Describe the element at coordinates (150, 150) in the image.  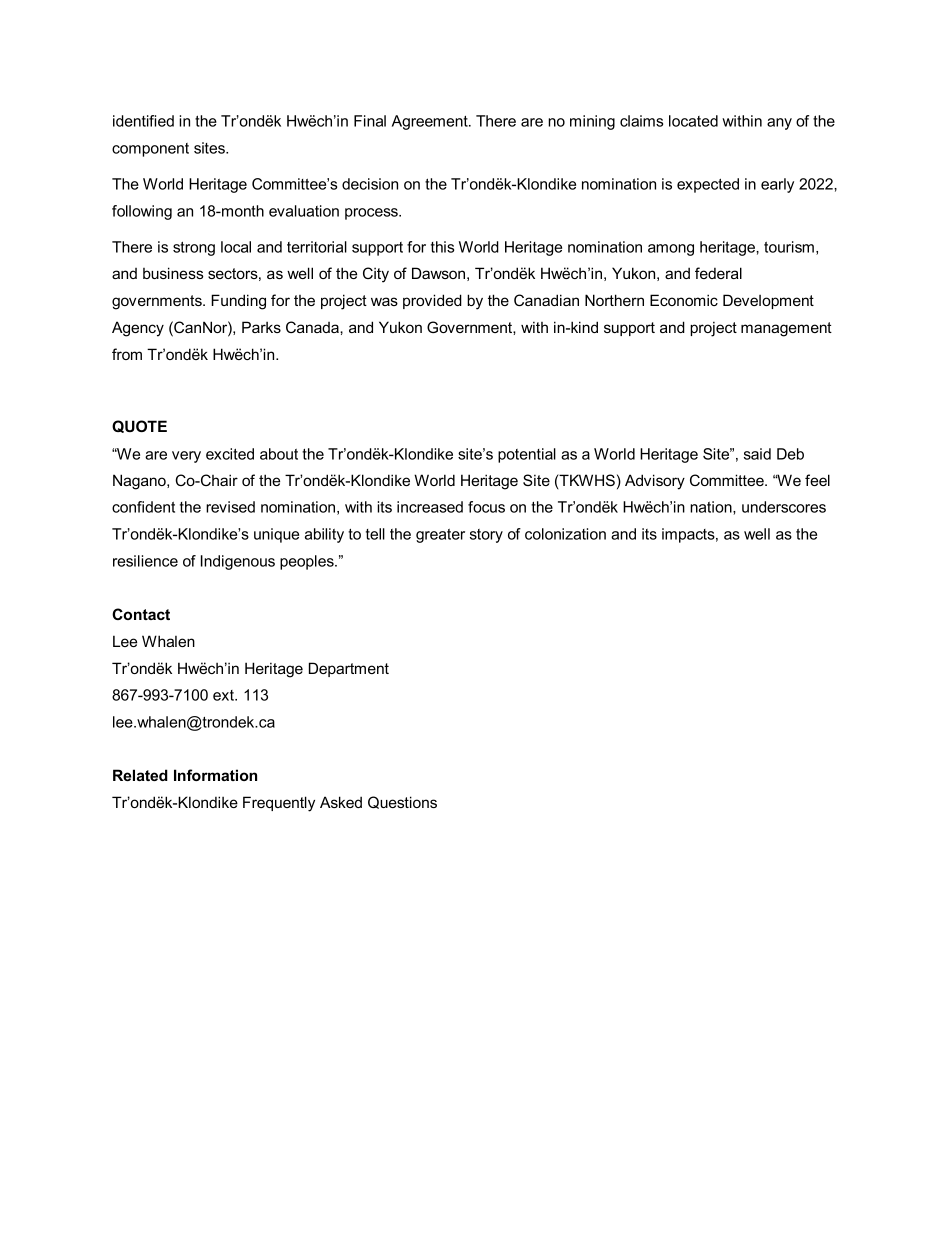
I see `component` at that location.
